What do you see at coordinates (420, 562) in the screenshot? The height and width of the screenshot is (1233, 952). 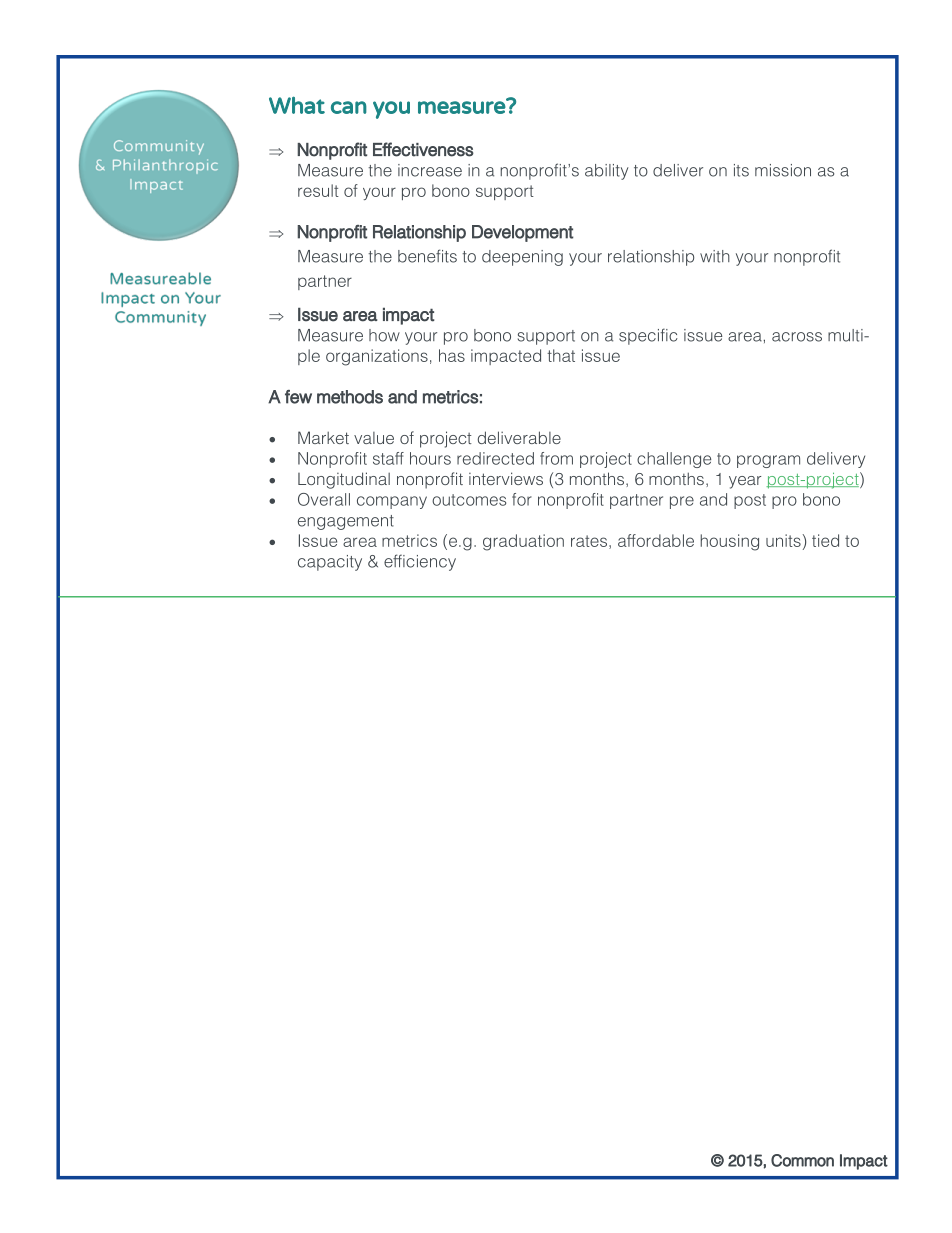 I see `efficiency` at bounding box center [420, 562].
